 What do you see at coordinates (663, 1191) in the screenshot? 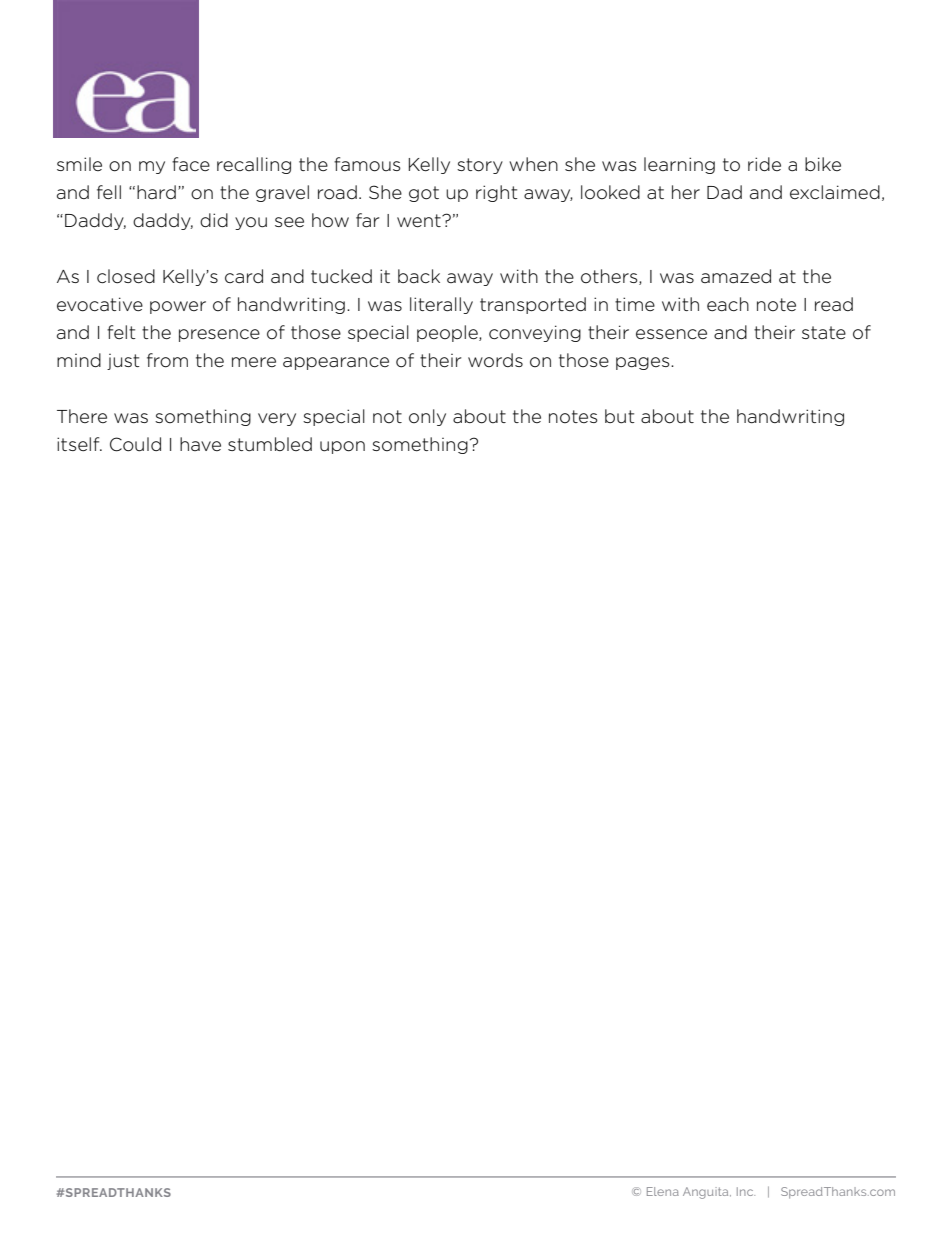
I see `Elena` at bounding box center [663, 1191].
